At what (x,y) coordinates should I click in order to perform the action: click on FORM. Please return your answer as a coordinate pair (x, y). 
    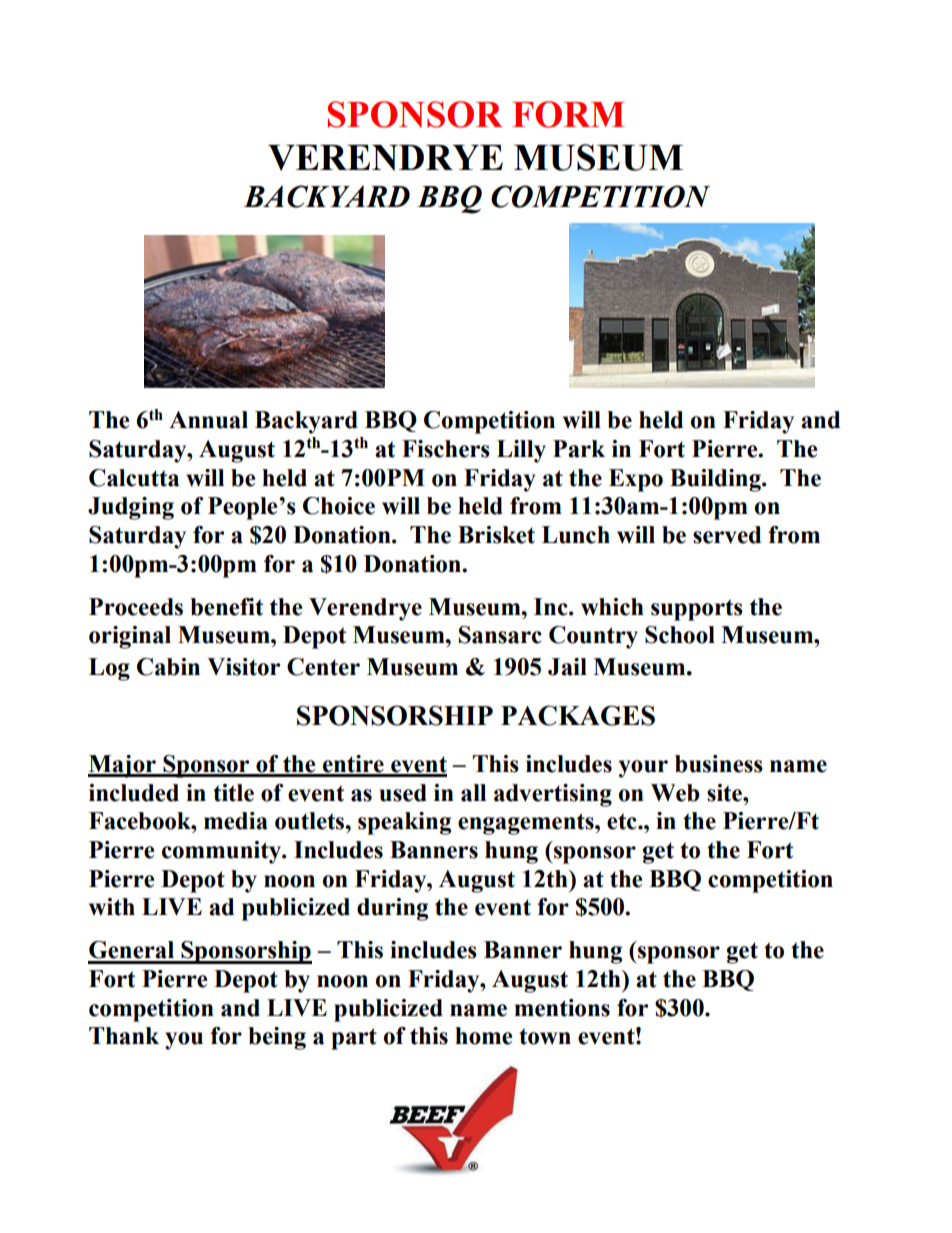
    Looking at the image, I should click on (568, 114).
